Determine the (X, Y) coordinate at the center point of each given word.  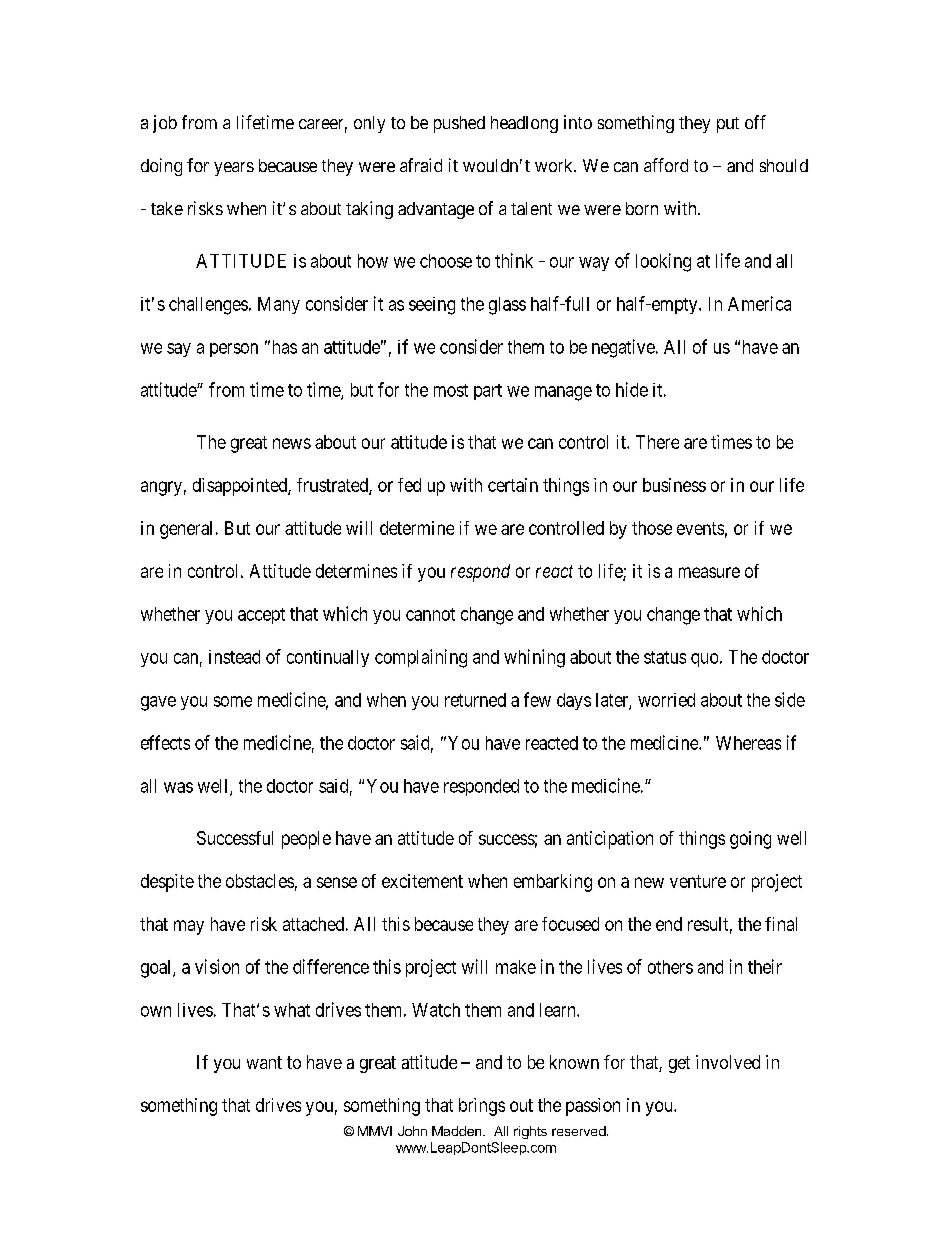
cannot (430, 614)
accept (261, 616)
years (234, 169)
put (728, 125)
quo (704, 660)
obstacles (260, 881)
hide (632, 389)
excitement (422, 881)
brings (482, 1107)
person (234, 350)
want (264, 1062)
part (488, 392)
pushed (459, 124)
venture (698, 881)
